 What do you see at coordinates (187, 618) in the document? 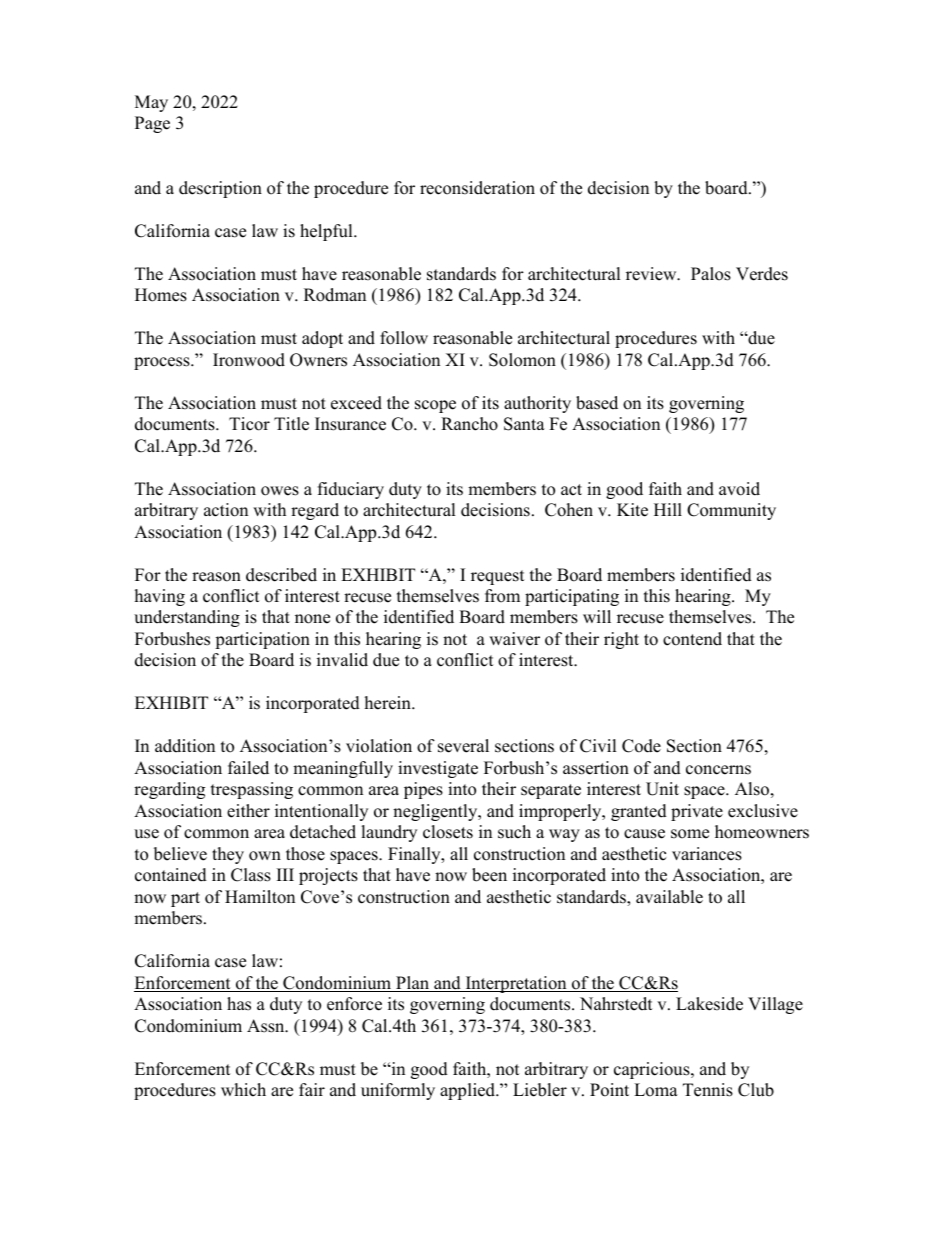
I see `understanding` at bounding box center [187, 618].
